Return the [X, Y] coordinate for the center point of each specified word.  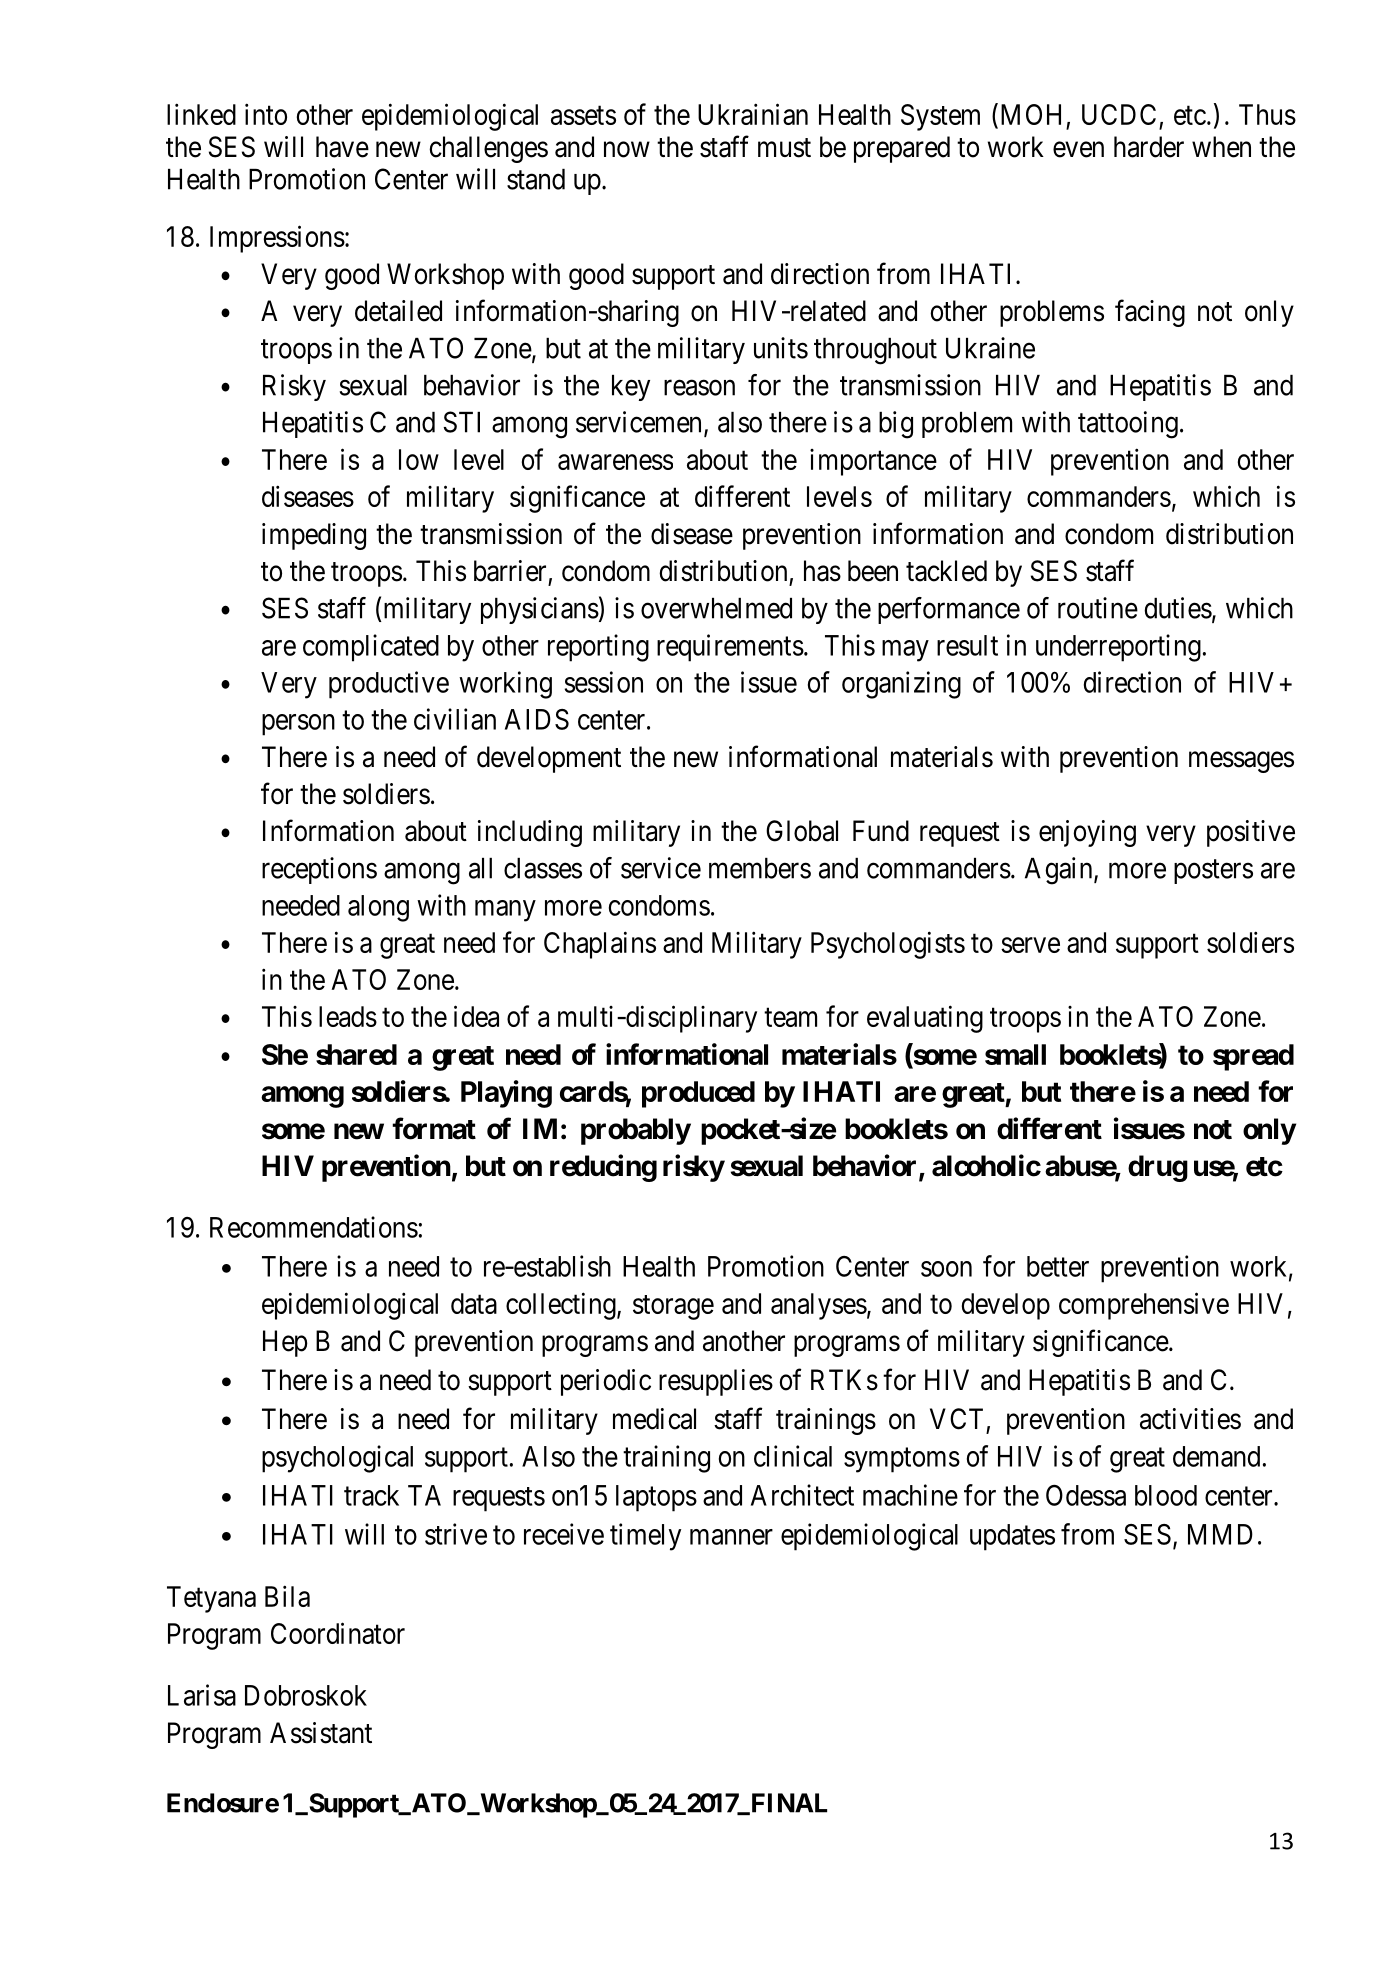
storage [673, 1307]
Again [1060, 871]
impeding [314, 536]
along [378, 908]
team [790, 1017]
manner [731, 1537]
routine [1098, 608]
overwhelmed [716, 608]
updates [1012, 1537]
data [474, 1303]
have [342, 147]
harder [1149, 147]
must [784, 148]
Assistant [321, 1733]
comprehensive [1144, 1306]
